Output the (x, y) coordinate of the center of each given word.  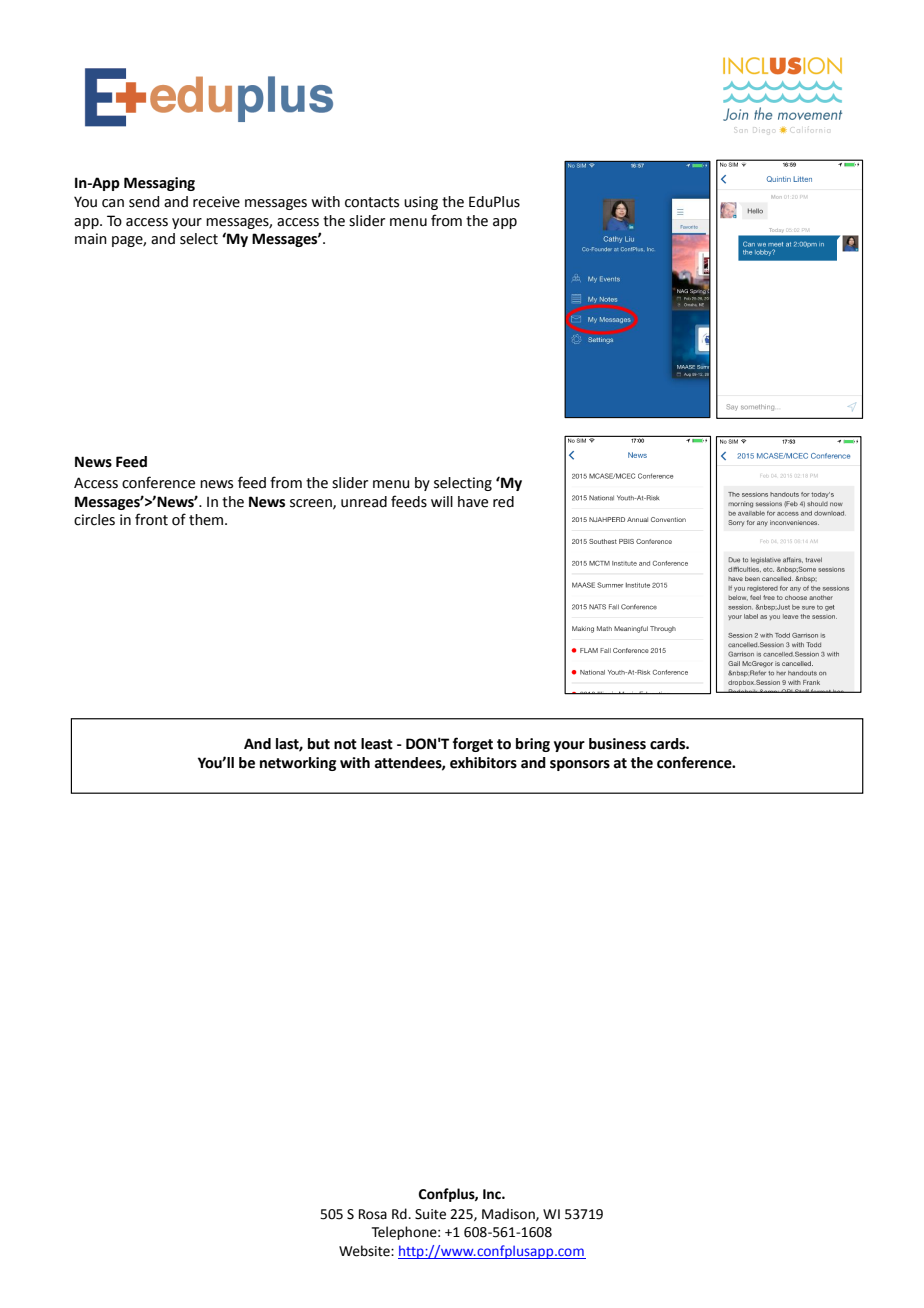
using (421, 203)
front (151, 519)
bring (533, 745)
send (144, 202)
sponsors (580, 765)
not (345, 744)
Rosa (373, 1214)
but (319, 744)
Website (365, 1251)
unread (364, 502)
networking (298, 764)
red (503, 502)
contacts (372, 202)
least (377, 744)
